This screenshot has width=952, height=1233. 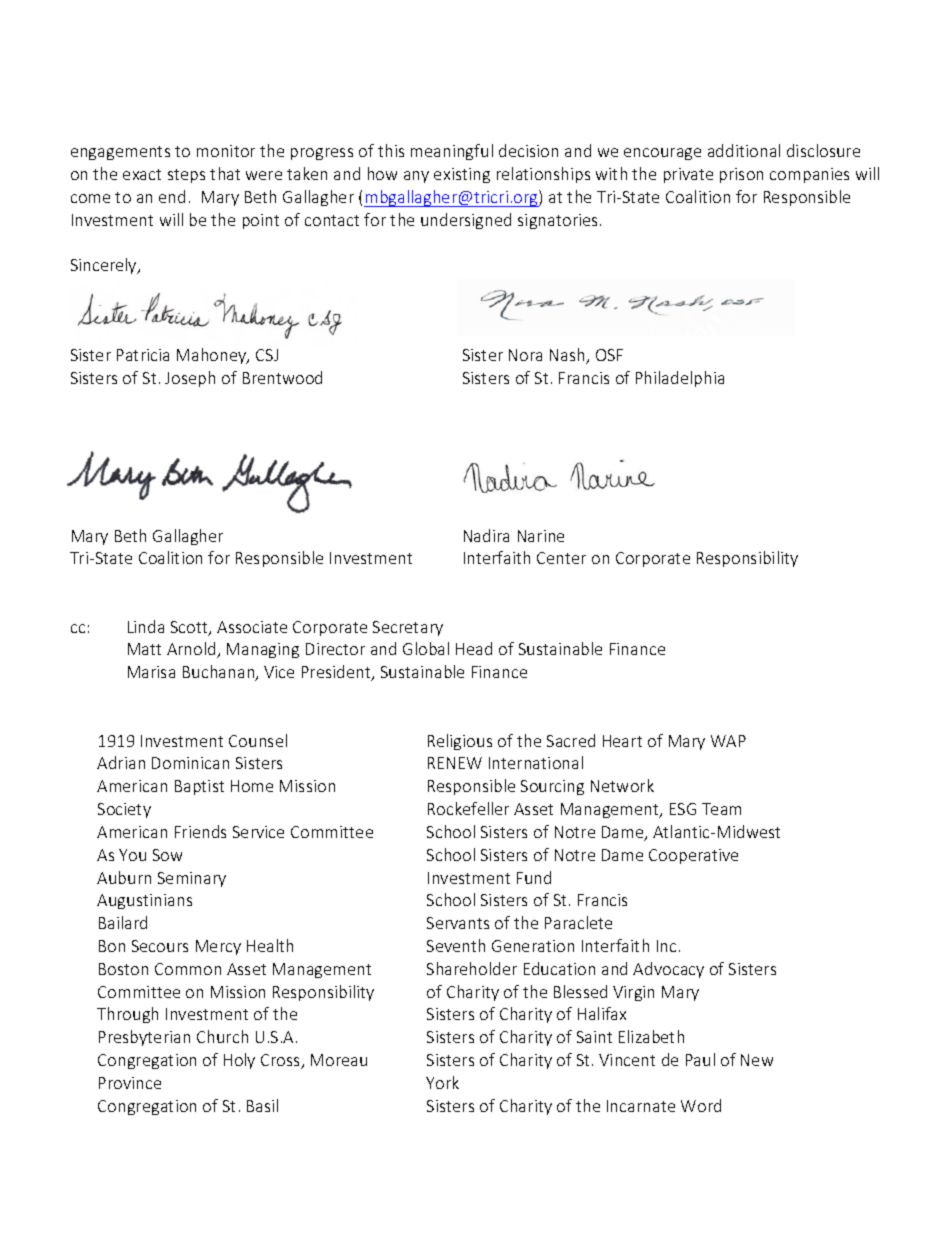 What do you see at coordinates (442, 1082) in the screenshot?
I see `York` at bounding box center [442, 1082].
